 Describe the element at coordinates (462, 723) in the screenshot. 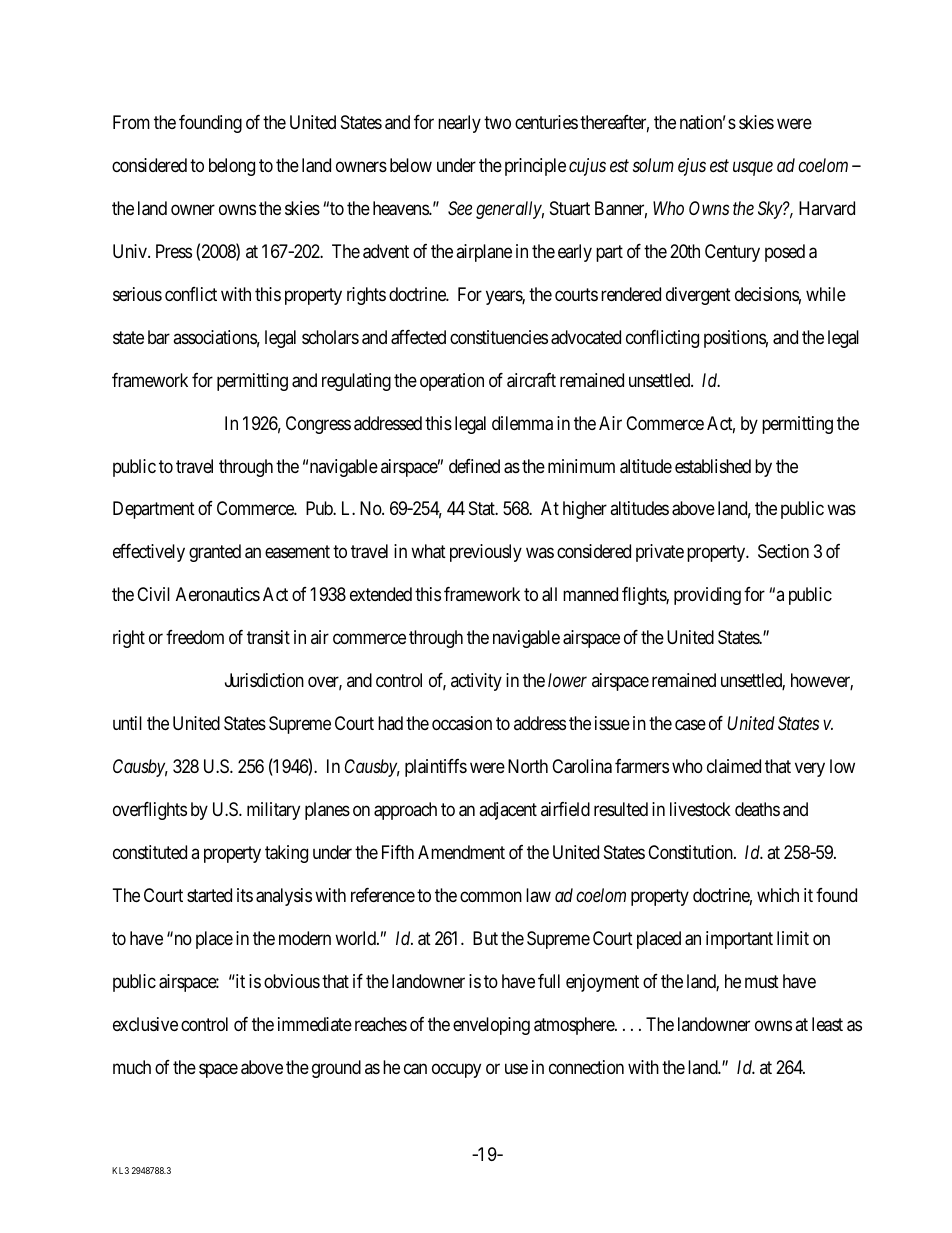

I see `occasion` at that location.
